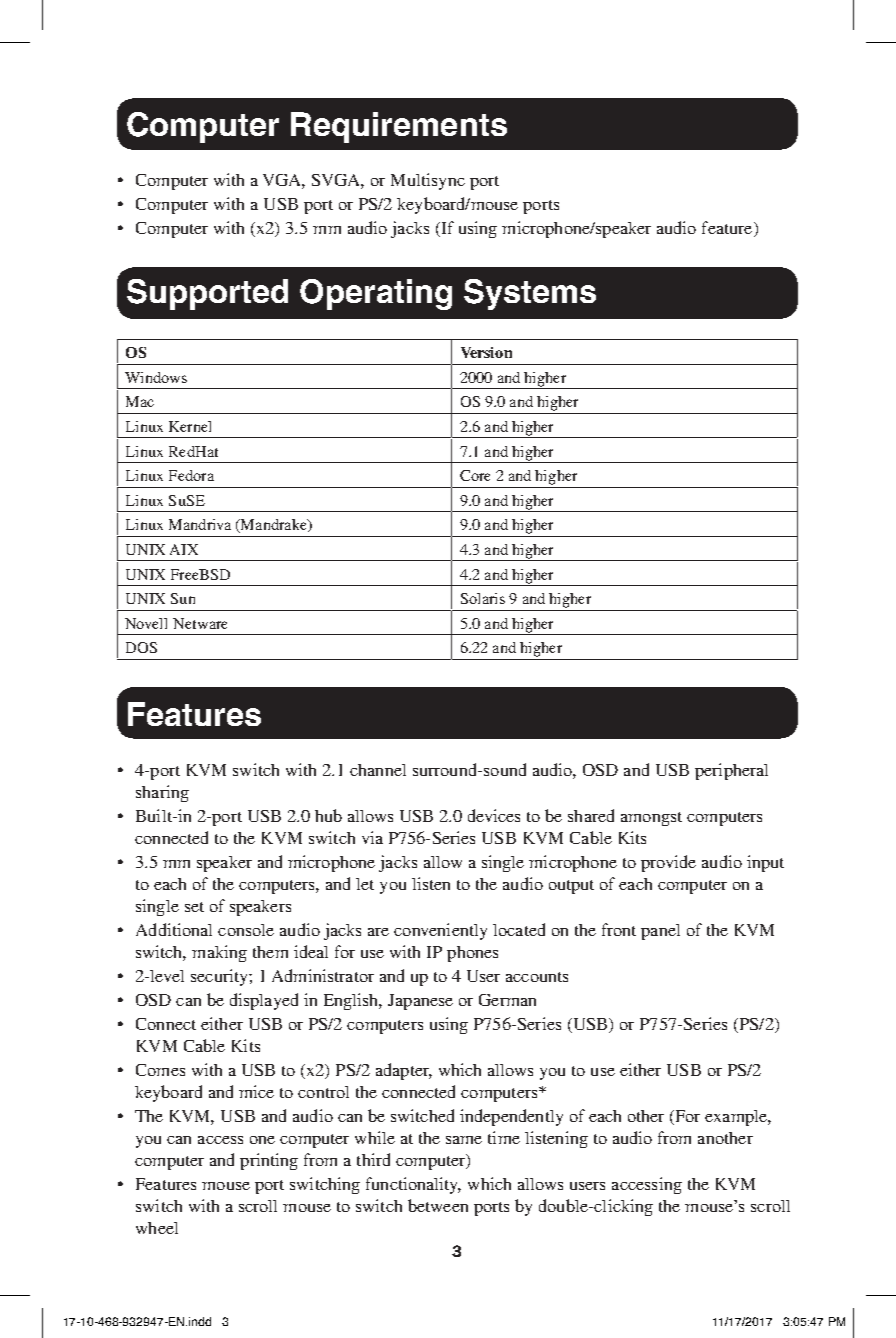  I want to click on Solaris, so click(483, 598).
